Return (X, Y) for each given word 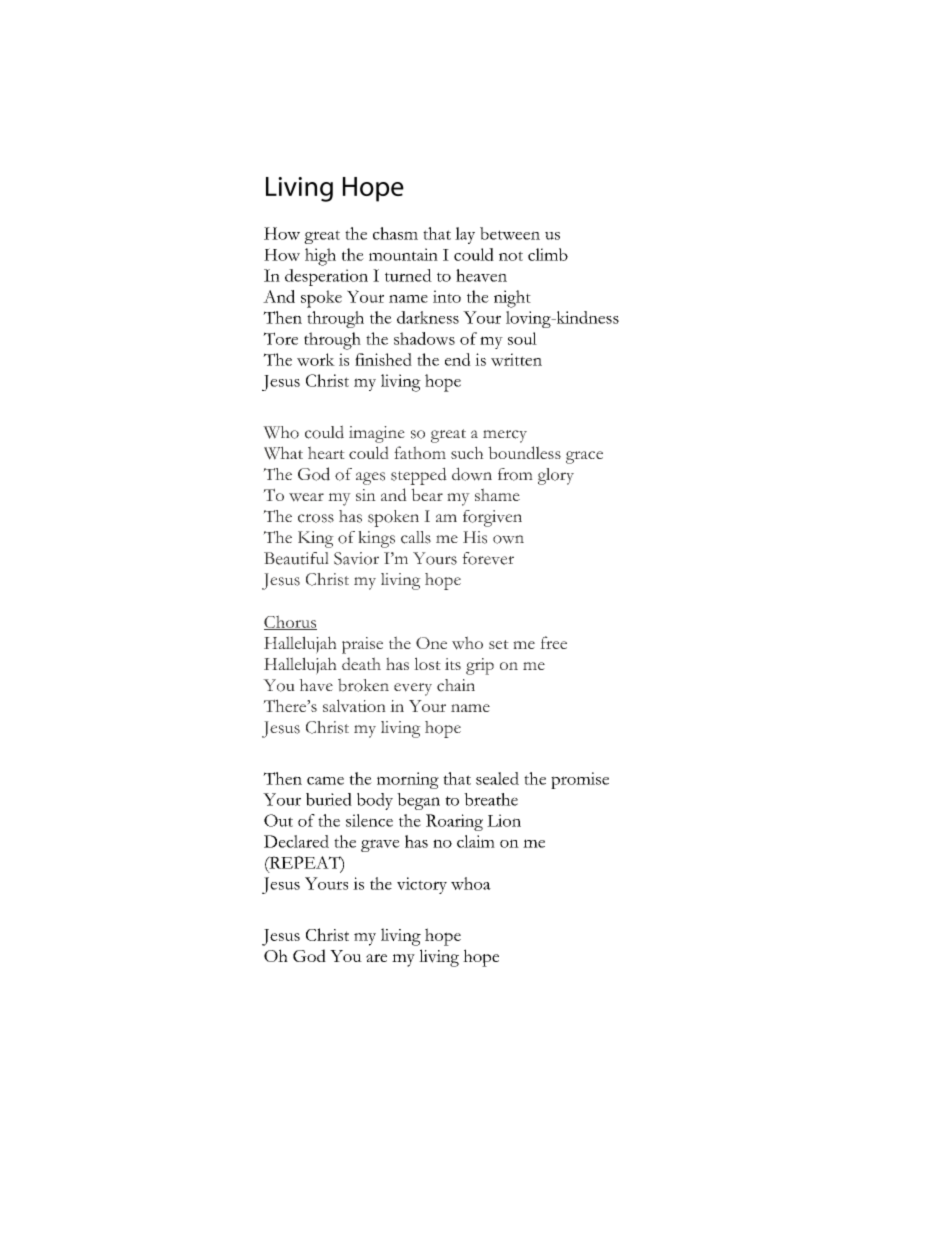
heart (326, 452)
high (320, 257)
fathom (420, 452)
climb (548, 254)
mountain (403, 254)
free (553, 642)
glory (556, 476)
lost (427, 663)
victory (422, 885)
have (316, 685)
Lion (504, 820)
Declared (296, 841)
